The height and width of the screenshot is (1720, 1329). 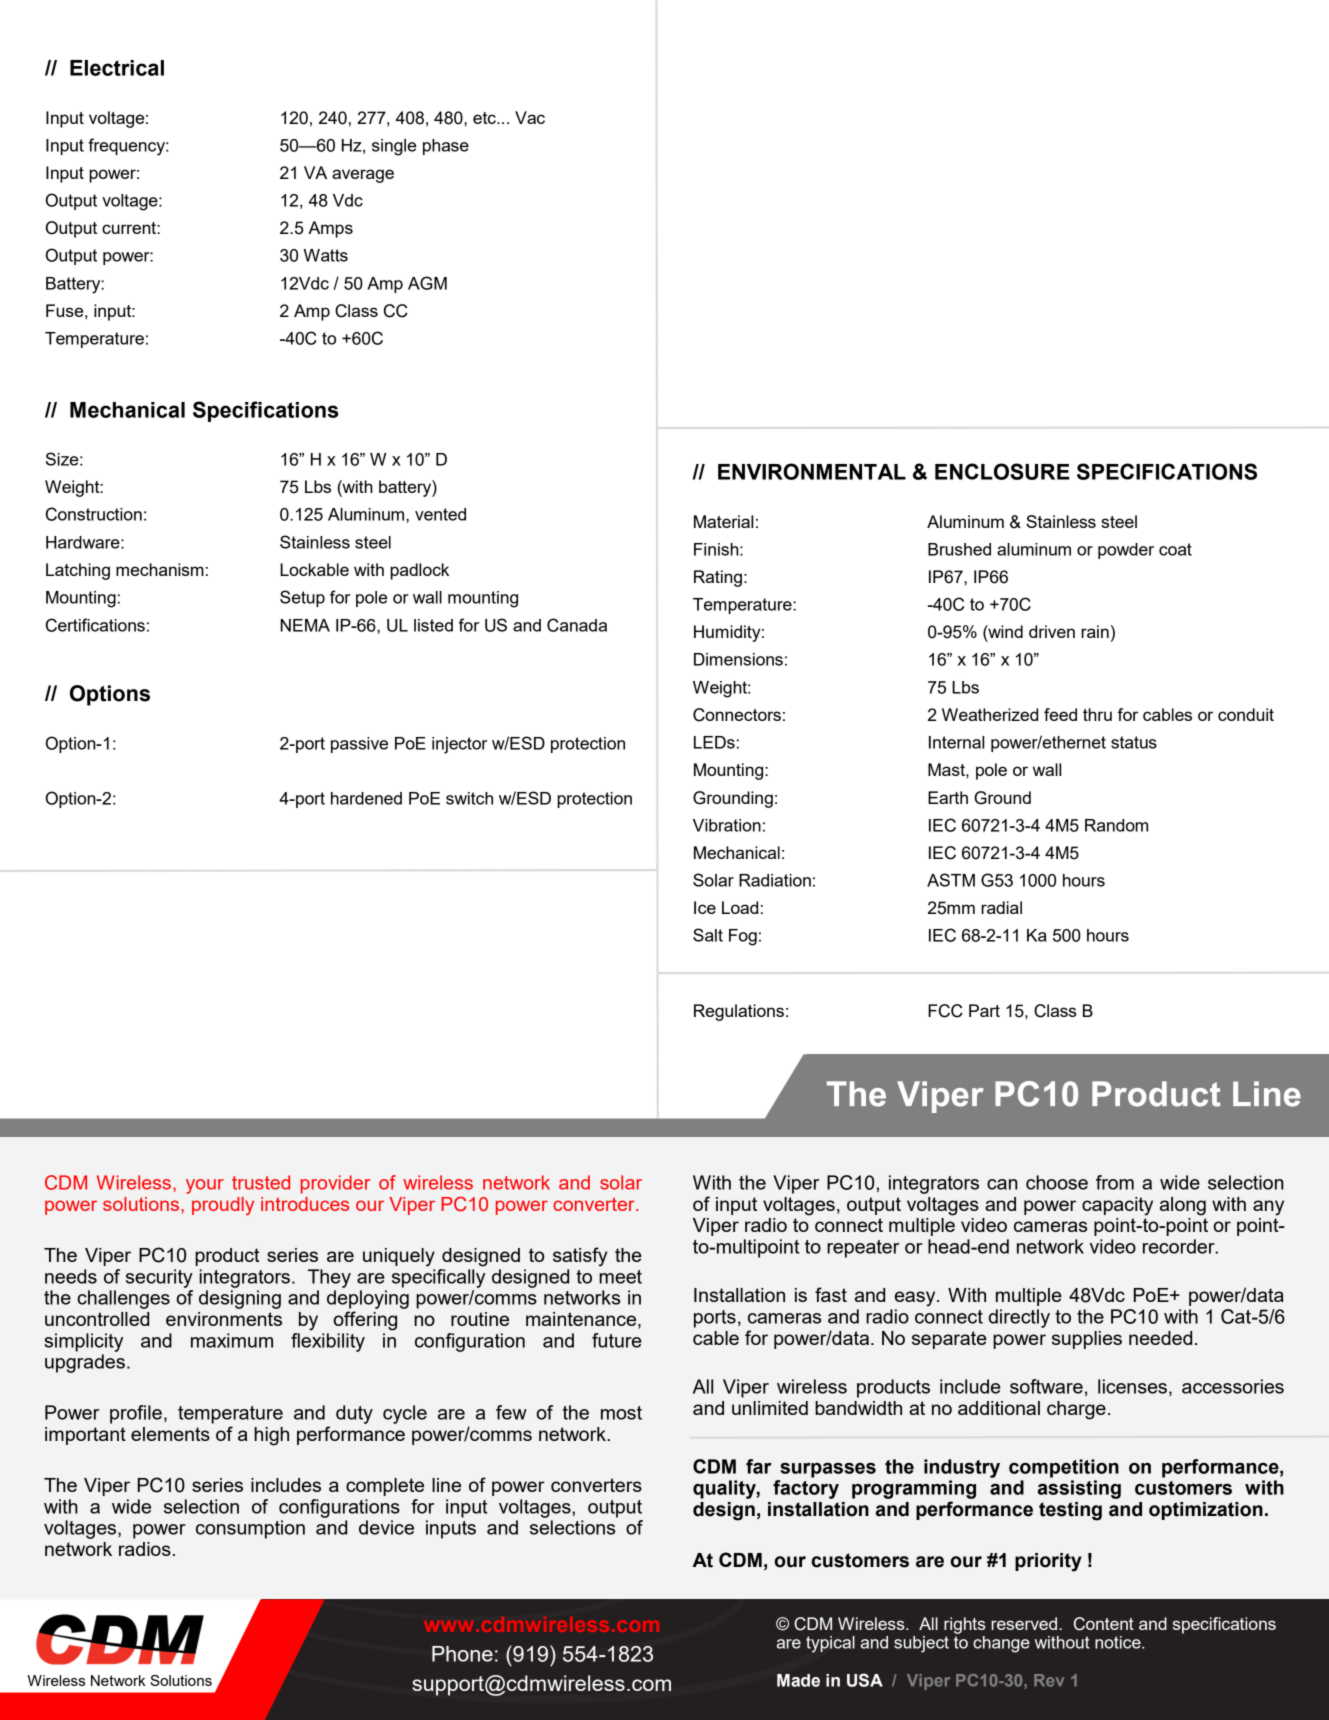 I want to click on ENCLOSURE, so click(x=1002, y=471).
